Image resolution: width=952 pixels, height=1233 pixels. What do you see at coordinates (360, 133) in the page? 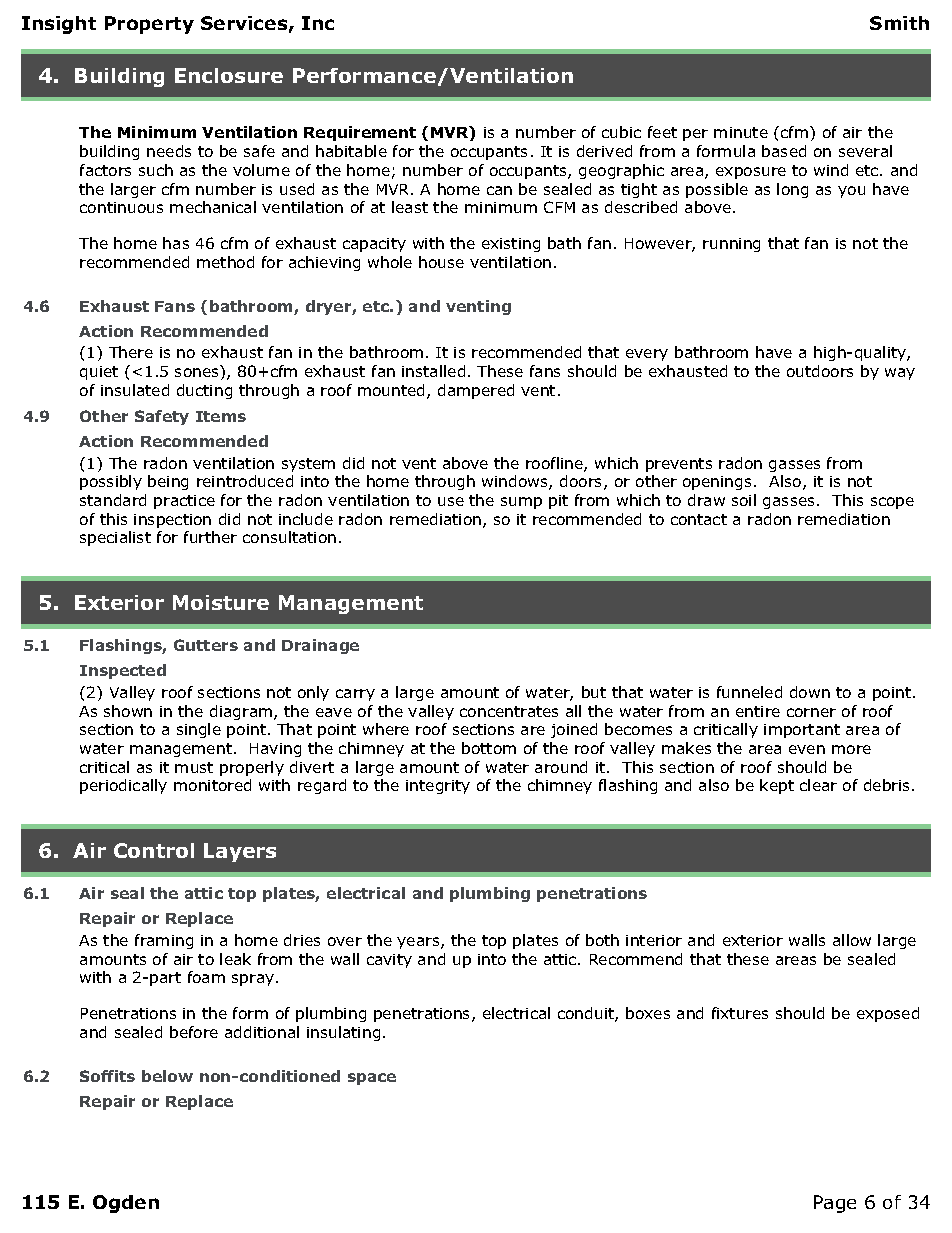
I see `Requirement` at bounding box center [360, 133].
